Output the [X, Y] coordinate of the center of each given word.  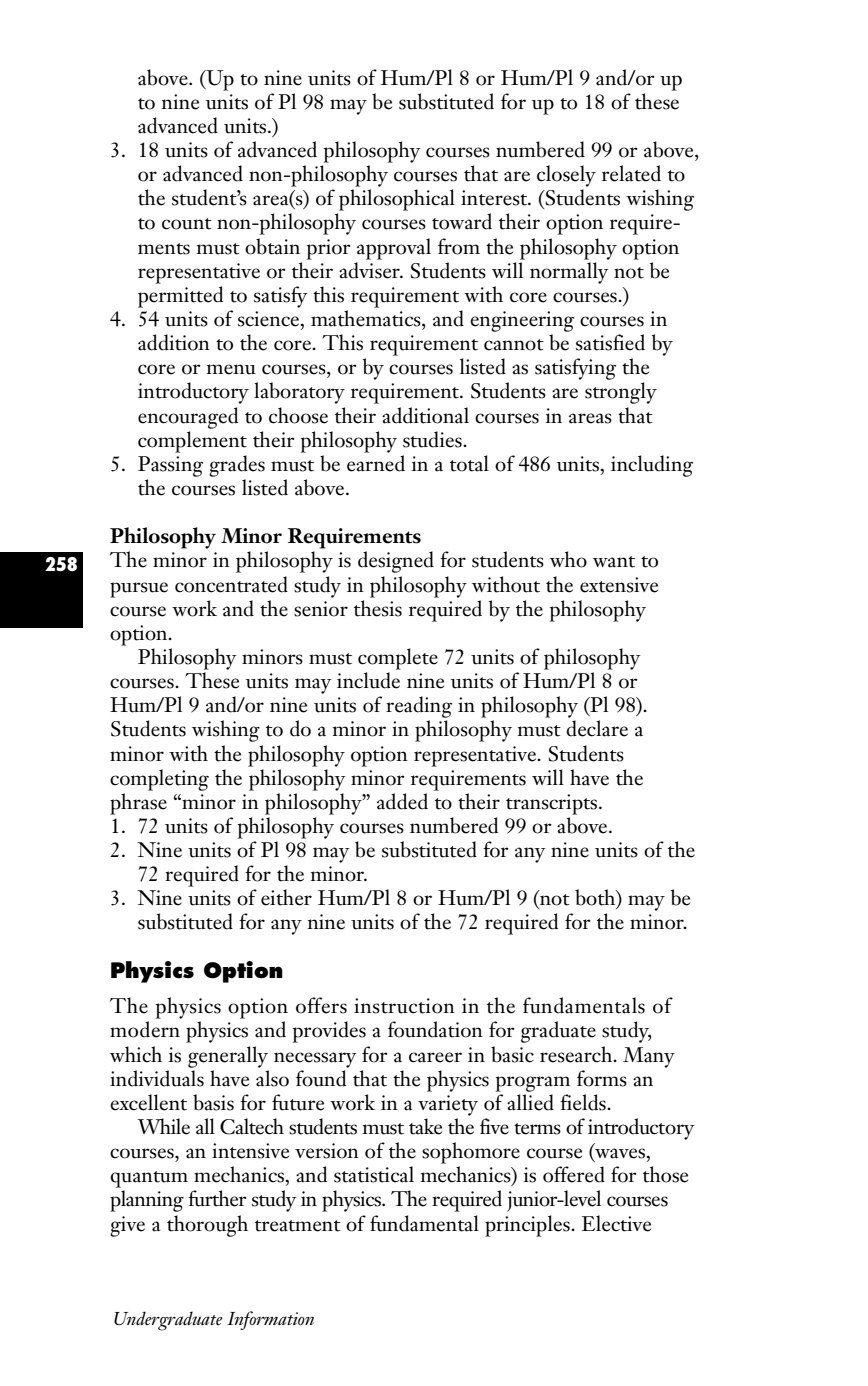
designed [396, 562]
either [286, 897]
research [577, 1054]
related [631, 173]
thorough [207, 1226]
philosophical [397, 200]
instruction [404, 1006]
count [187, 224]
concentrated [231, 584]
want [614, 562]
